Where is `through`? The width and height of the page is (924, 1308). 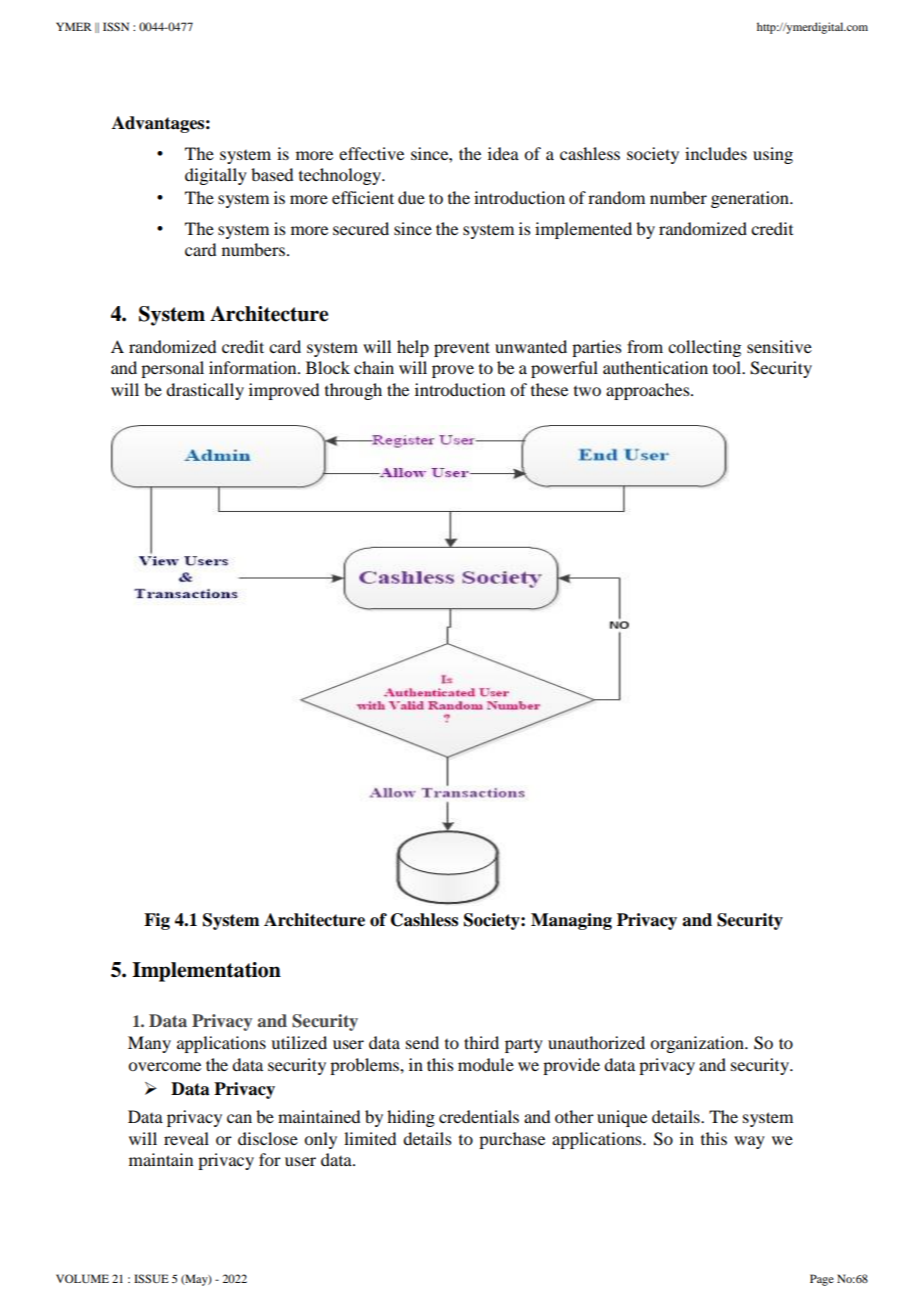
through is located at coordinates (353, 391).
